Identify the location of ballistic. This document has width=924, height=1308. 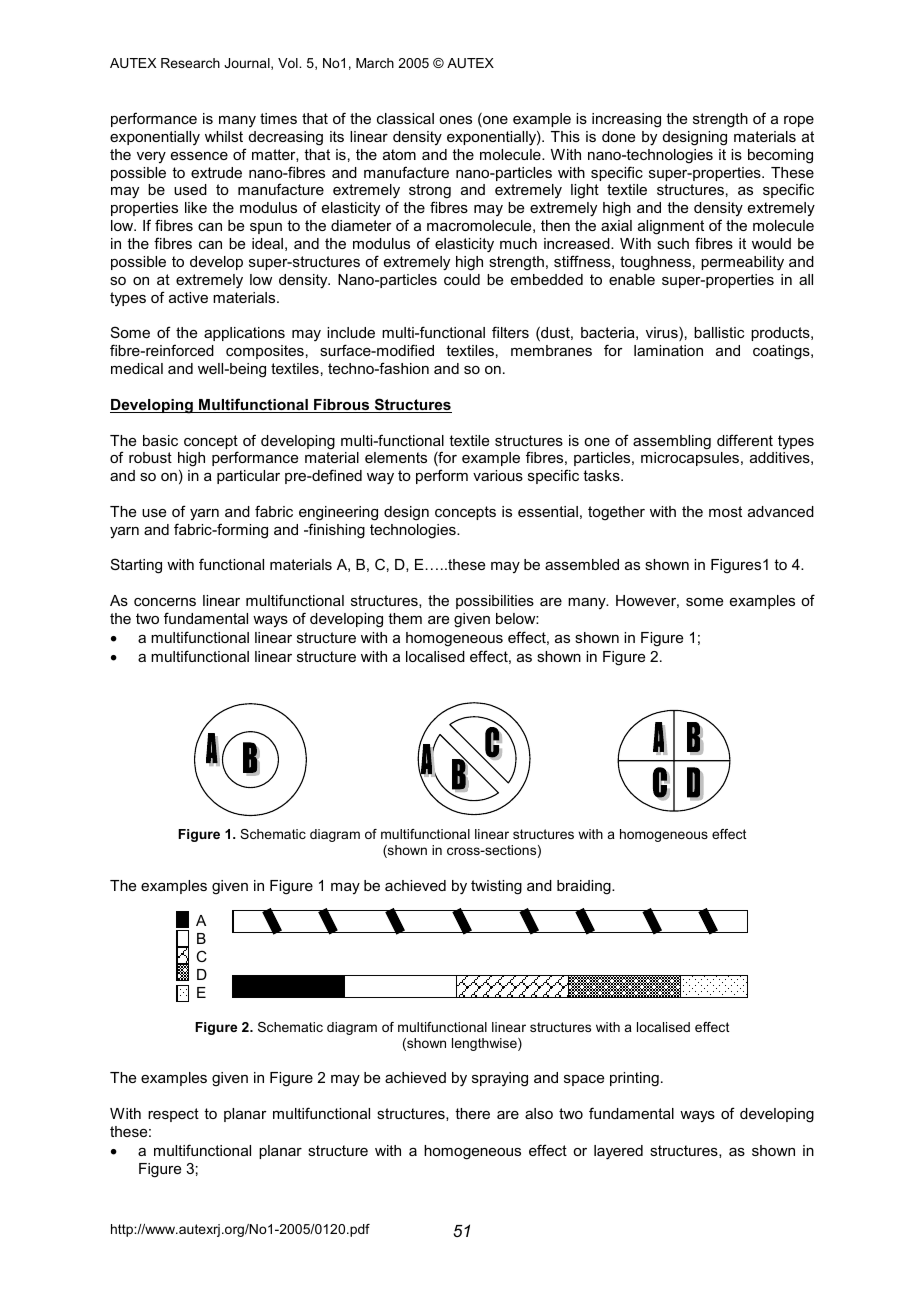
(719, 332).
